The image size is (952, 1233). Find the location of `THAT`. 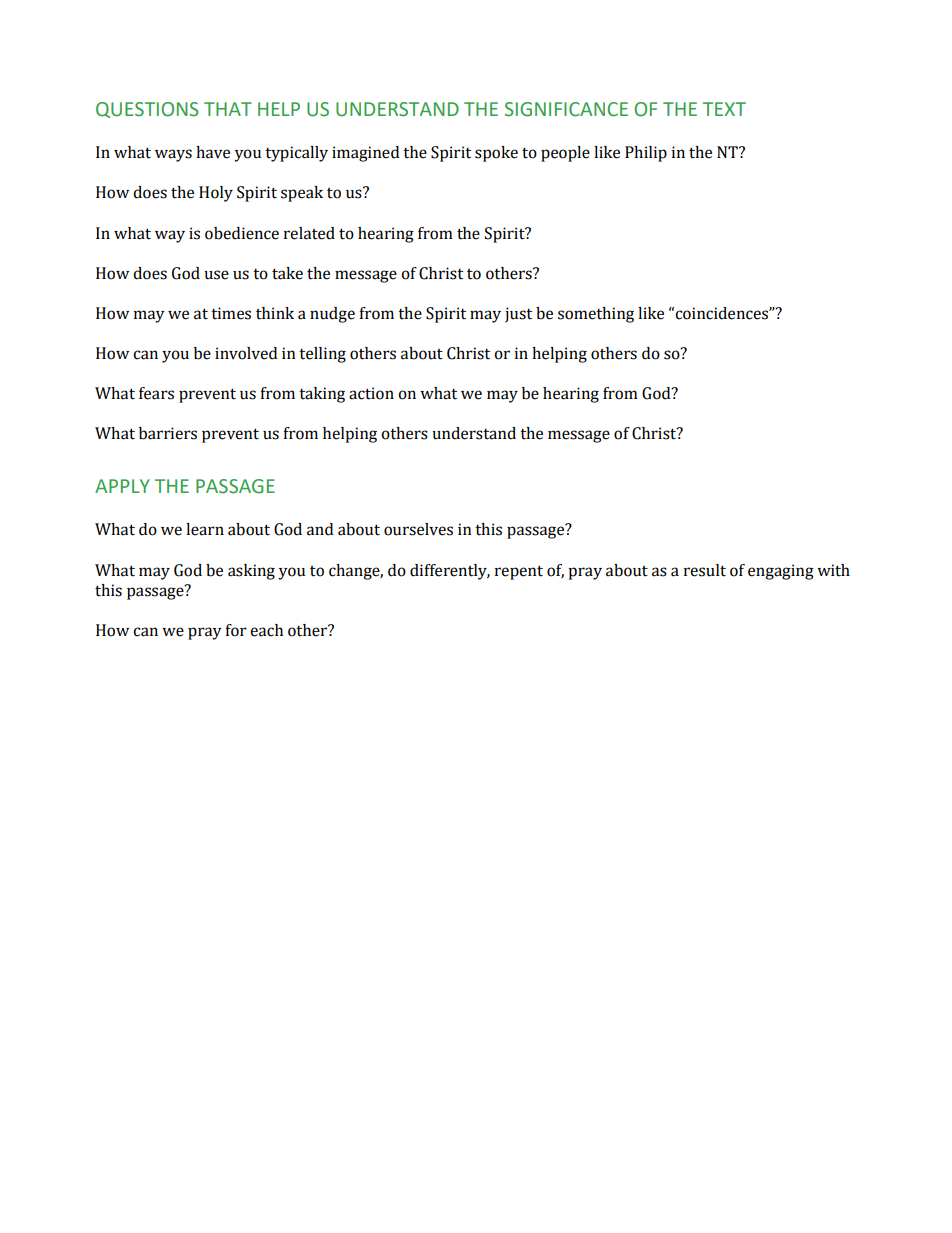

THAT is located at coordinates (228, 109).
